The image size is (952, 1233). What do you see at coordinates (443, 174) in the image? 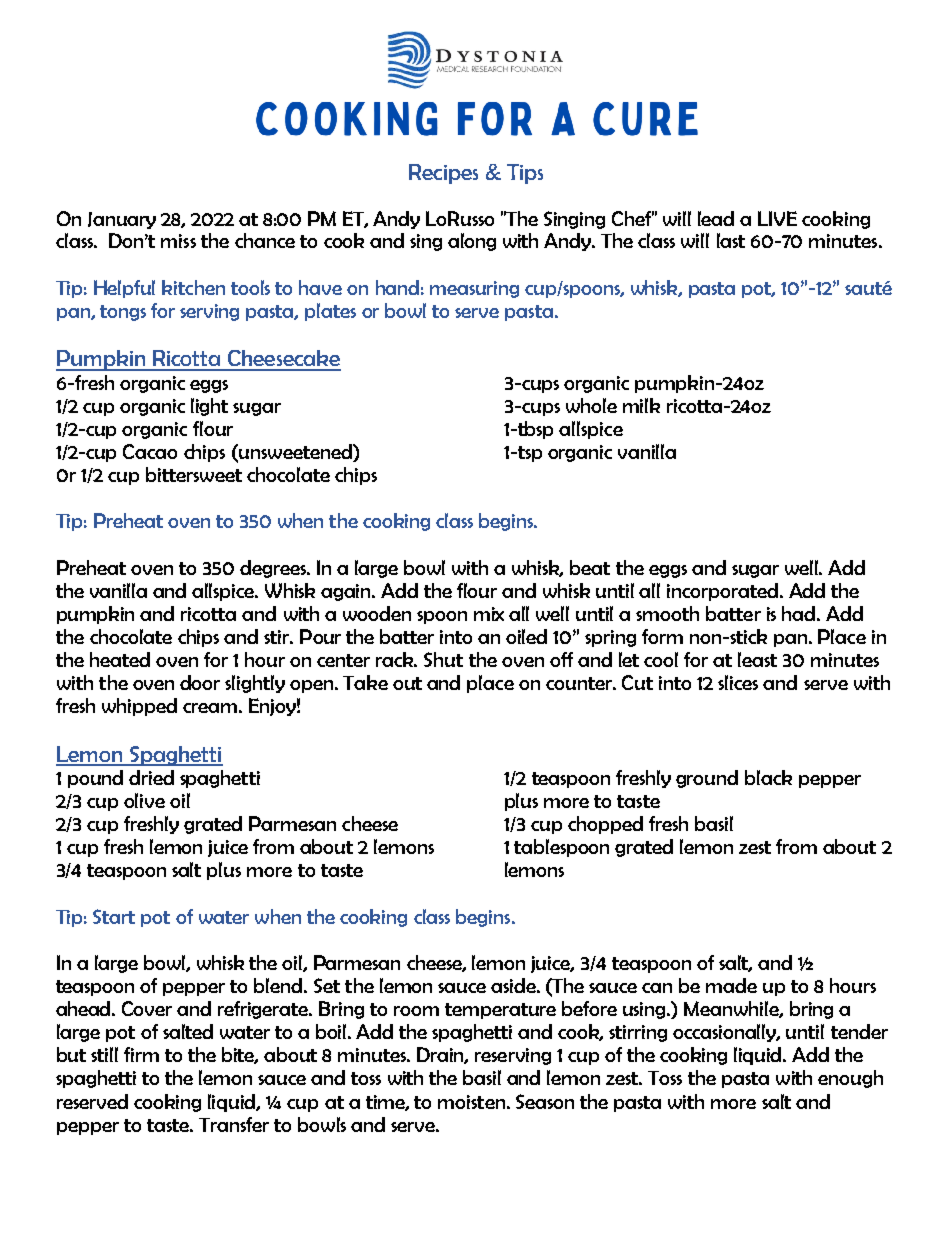
I see `Recipes` at bounding box center [443, 174].
